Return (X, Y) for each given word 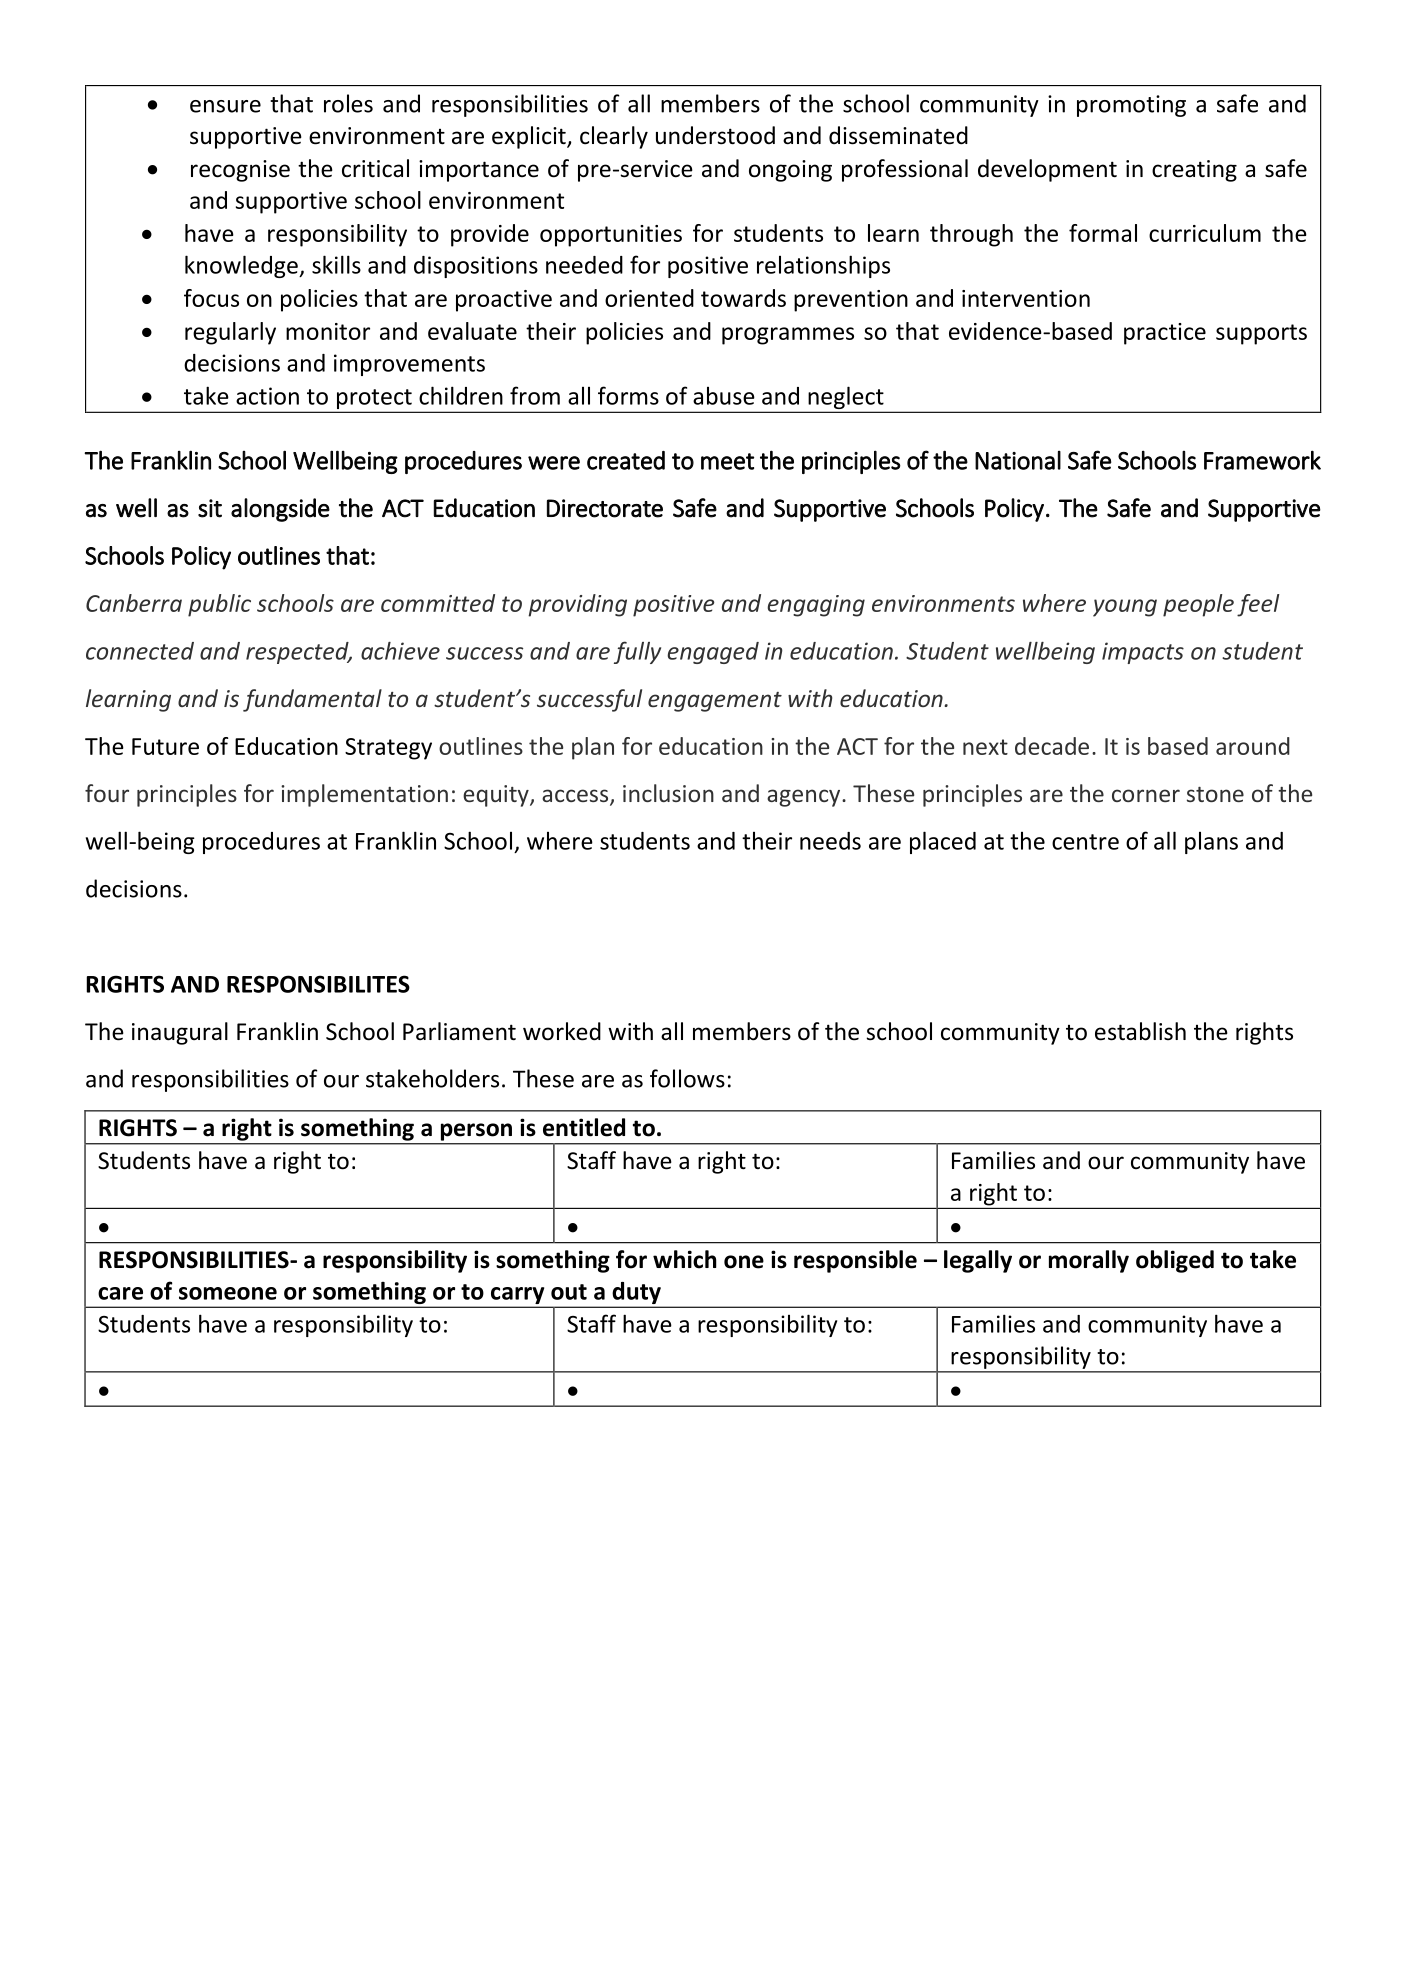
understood (715, 135)
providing (577, 605)
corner (1146, 795)
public (219, 605)
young (1125, 608)
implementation (364, 795)
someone (228, 1293)
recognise (240, 171)
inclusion (668, 793)
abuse (724, 396)
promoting (1131, 106)
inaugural (180, 1033)
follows (687, 1078)
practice (1165, 334)
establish (1140, 1031)
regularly (230, 333)
